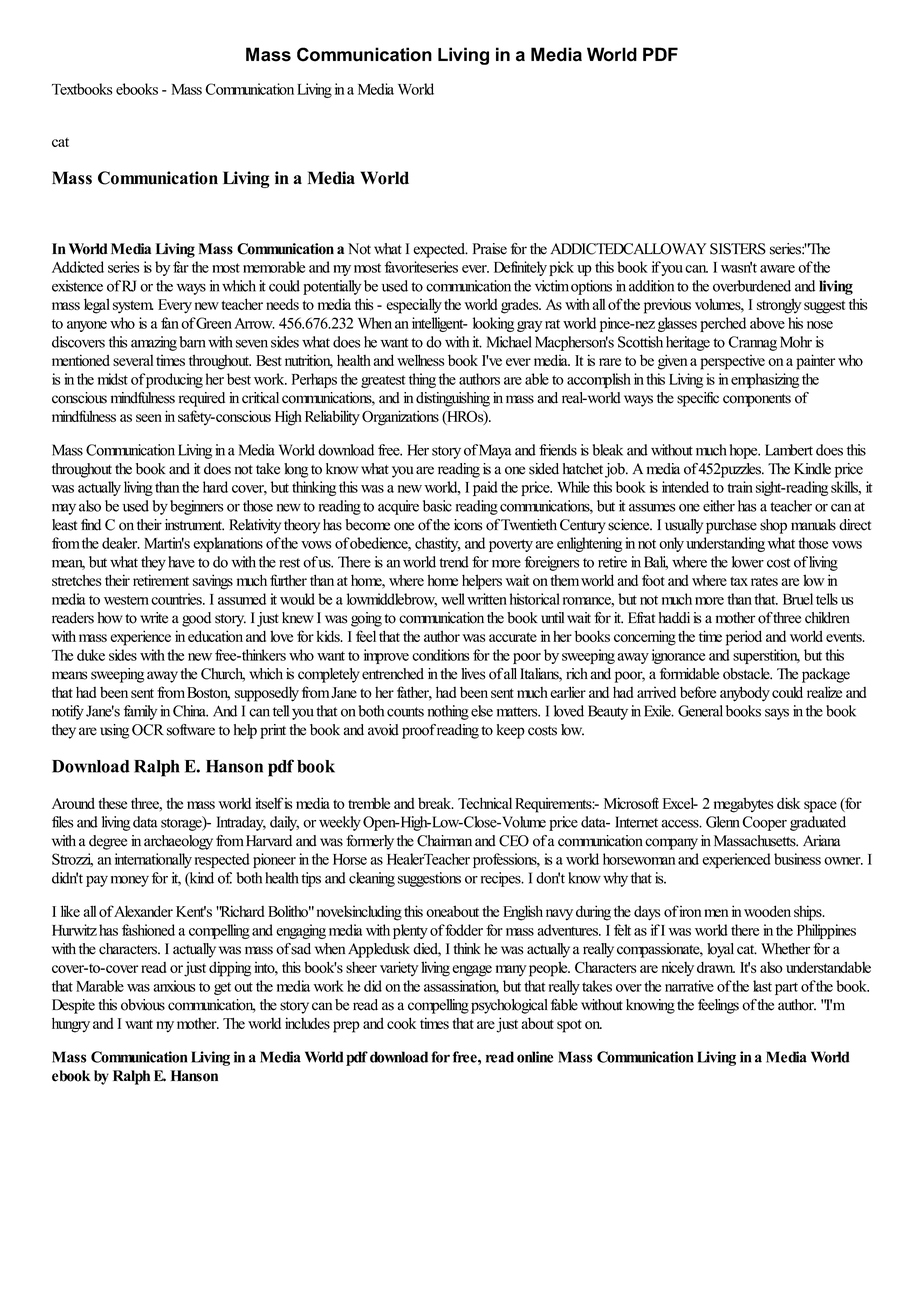  What do you see at coordinates (740, 487) in the document?
I see `train` at bounding box center [740, 487].
